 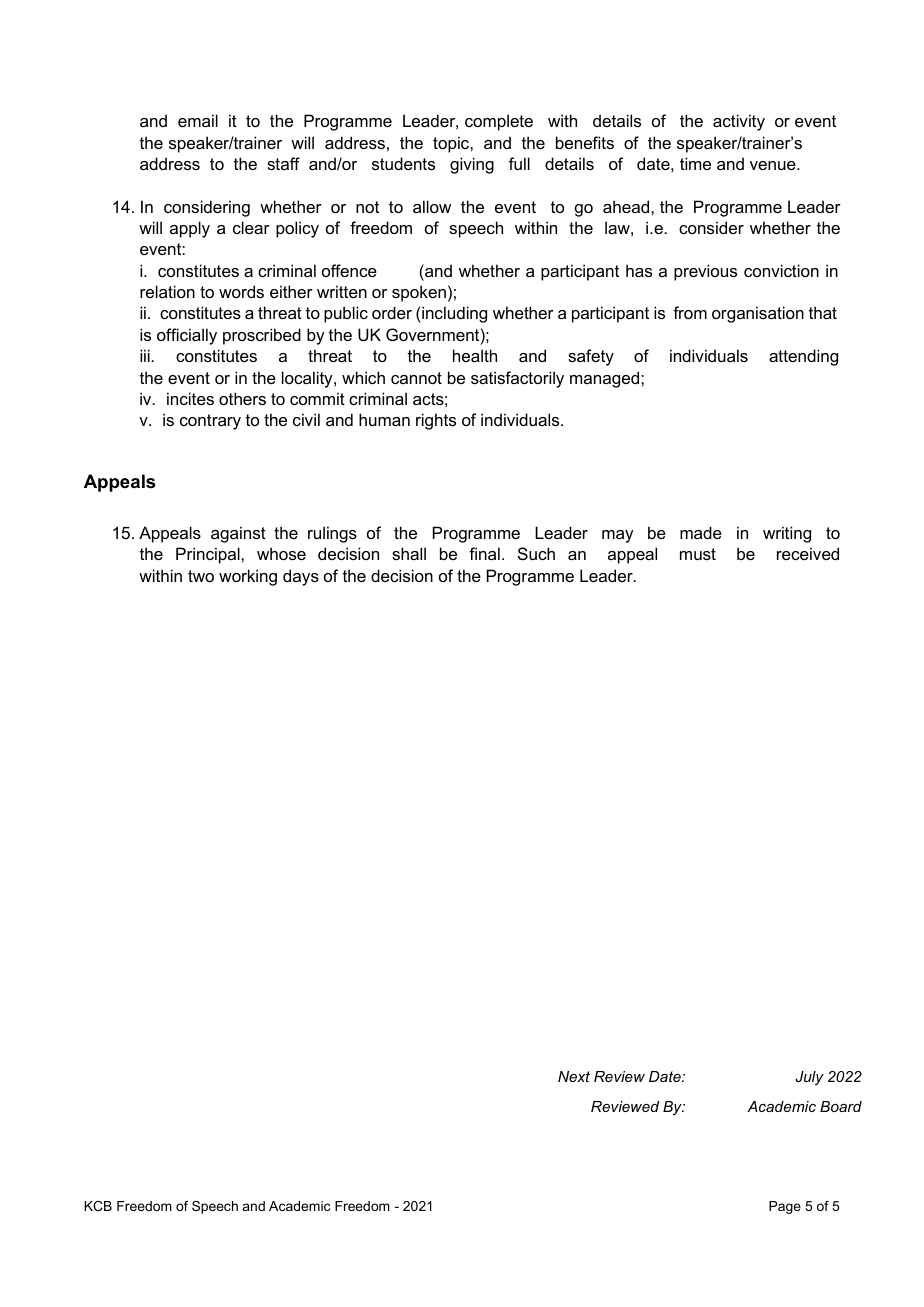 What do you see at coordinates (785, 1207) in the image?
I see `Page` at bounding box center [785, 1207].
